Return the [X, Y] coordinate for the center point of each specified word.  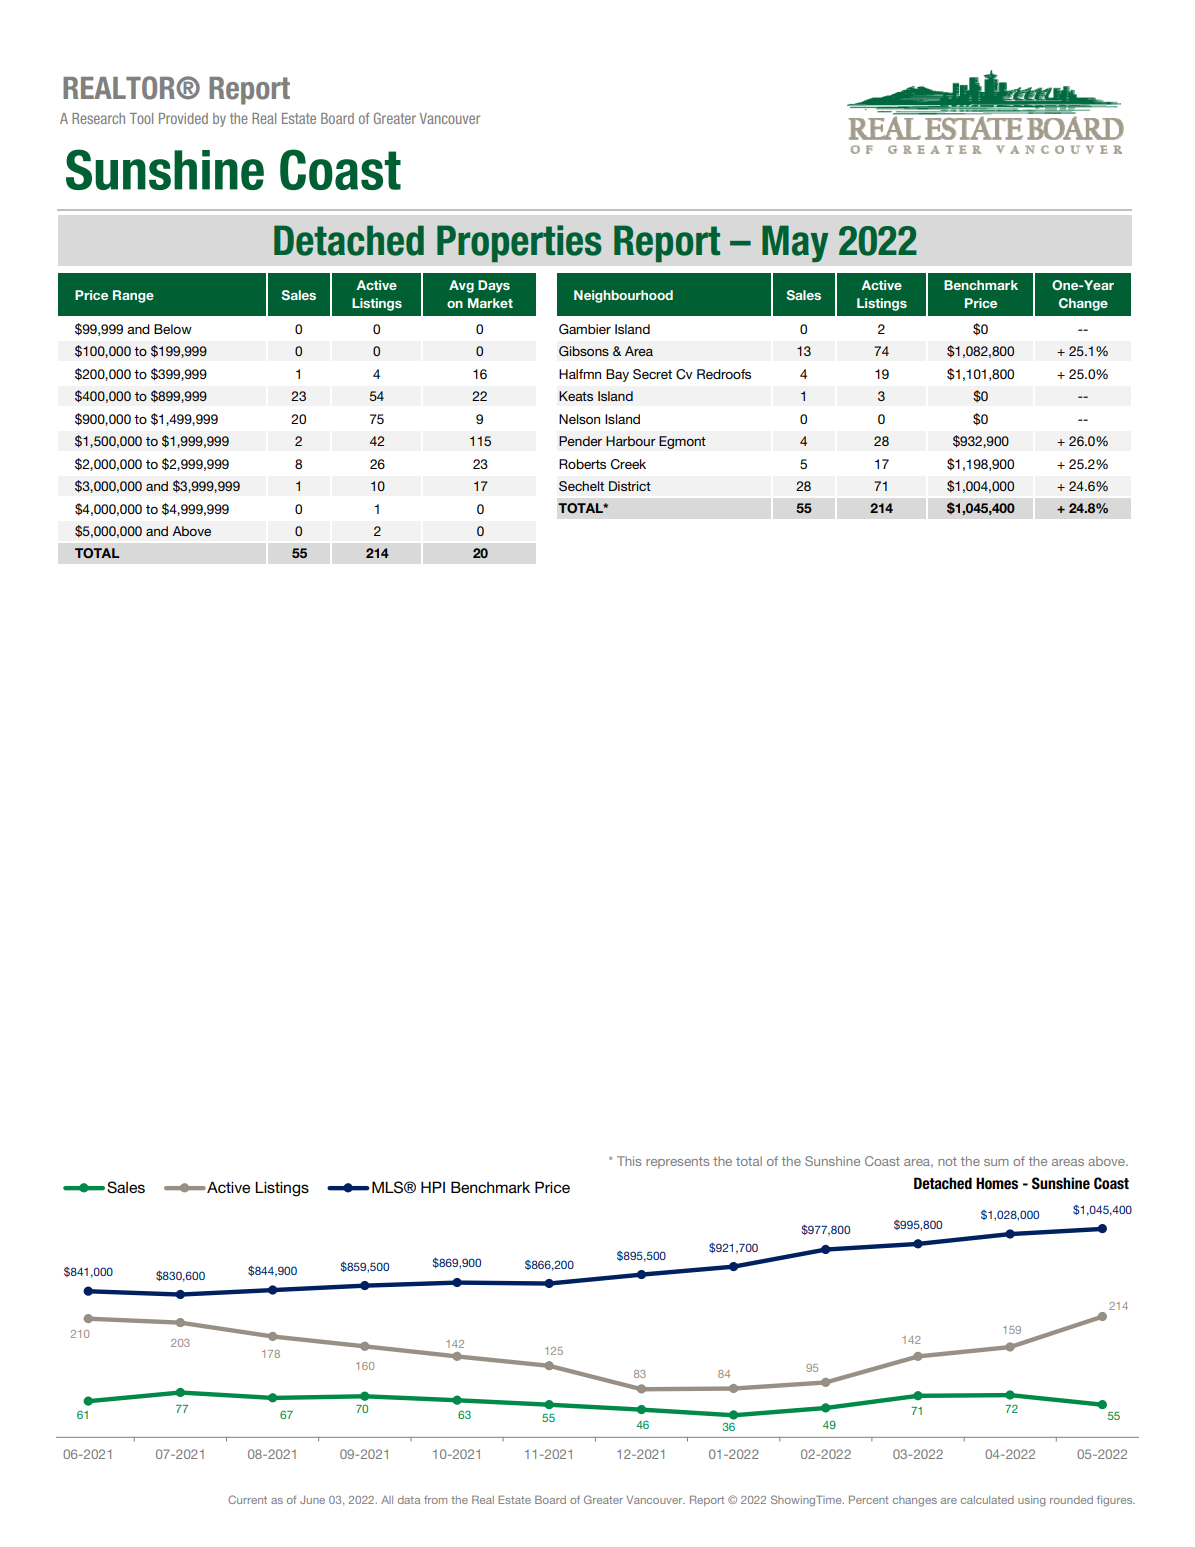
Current [247, 1499]
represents [677, 1163]
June [312, 1500]
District [630, 486]
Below [173, 329]
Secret [652, 374]
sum [996, 1162]
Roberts [582, 464]
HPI [433, 1187]
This [629, 1161]
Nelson [579, 419]
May [795, 243]
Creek [628, 464]
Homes [997, 1183]
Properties [519, 243]
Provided [183, 118]
